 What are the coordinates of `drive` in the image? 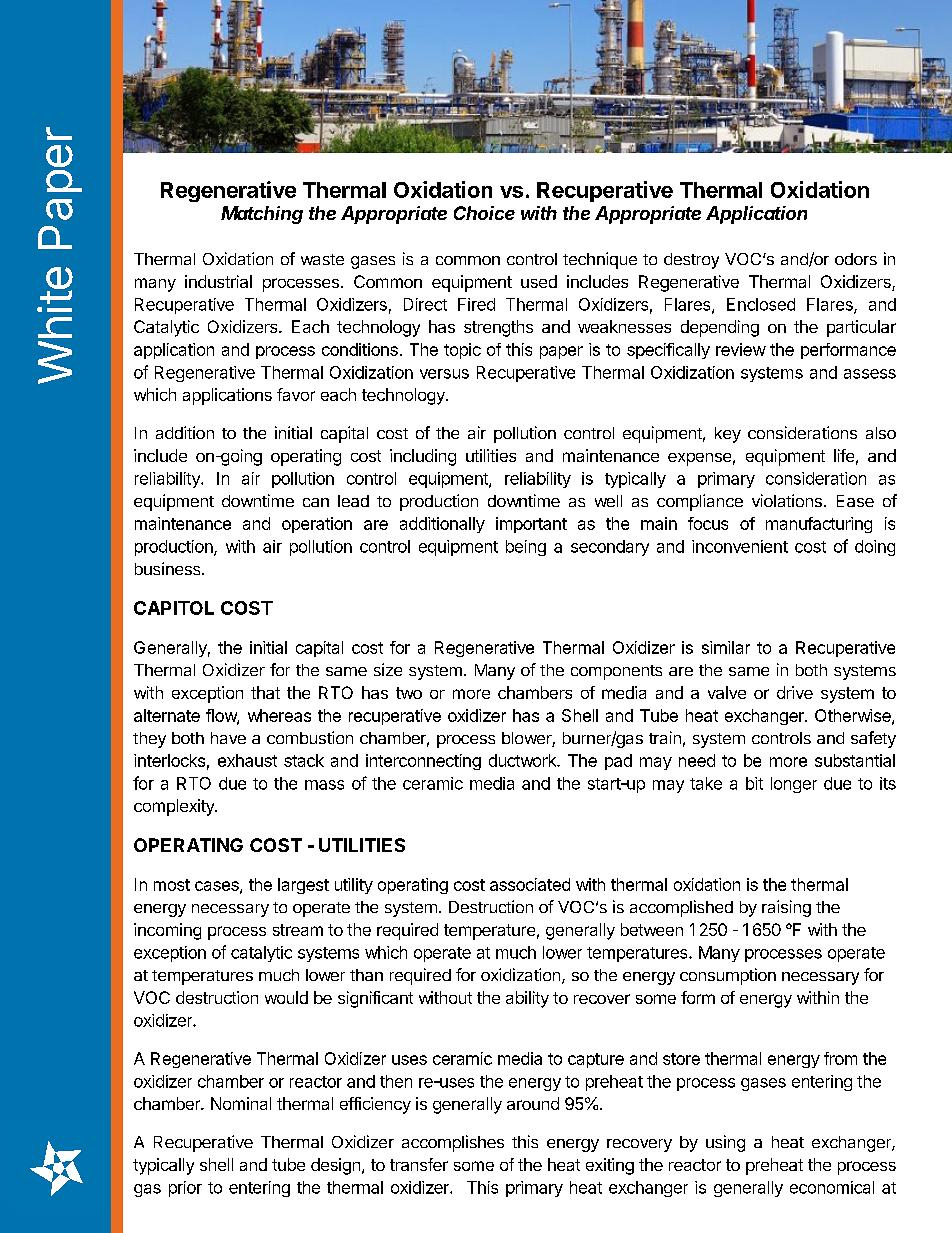 It's located at (795, 692).
